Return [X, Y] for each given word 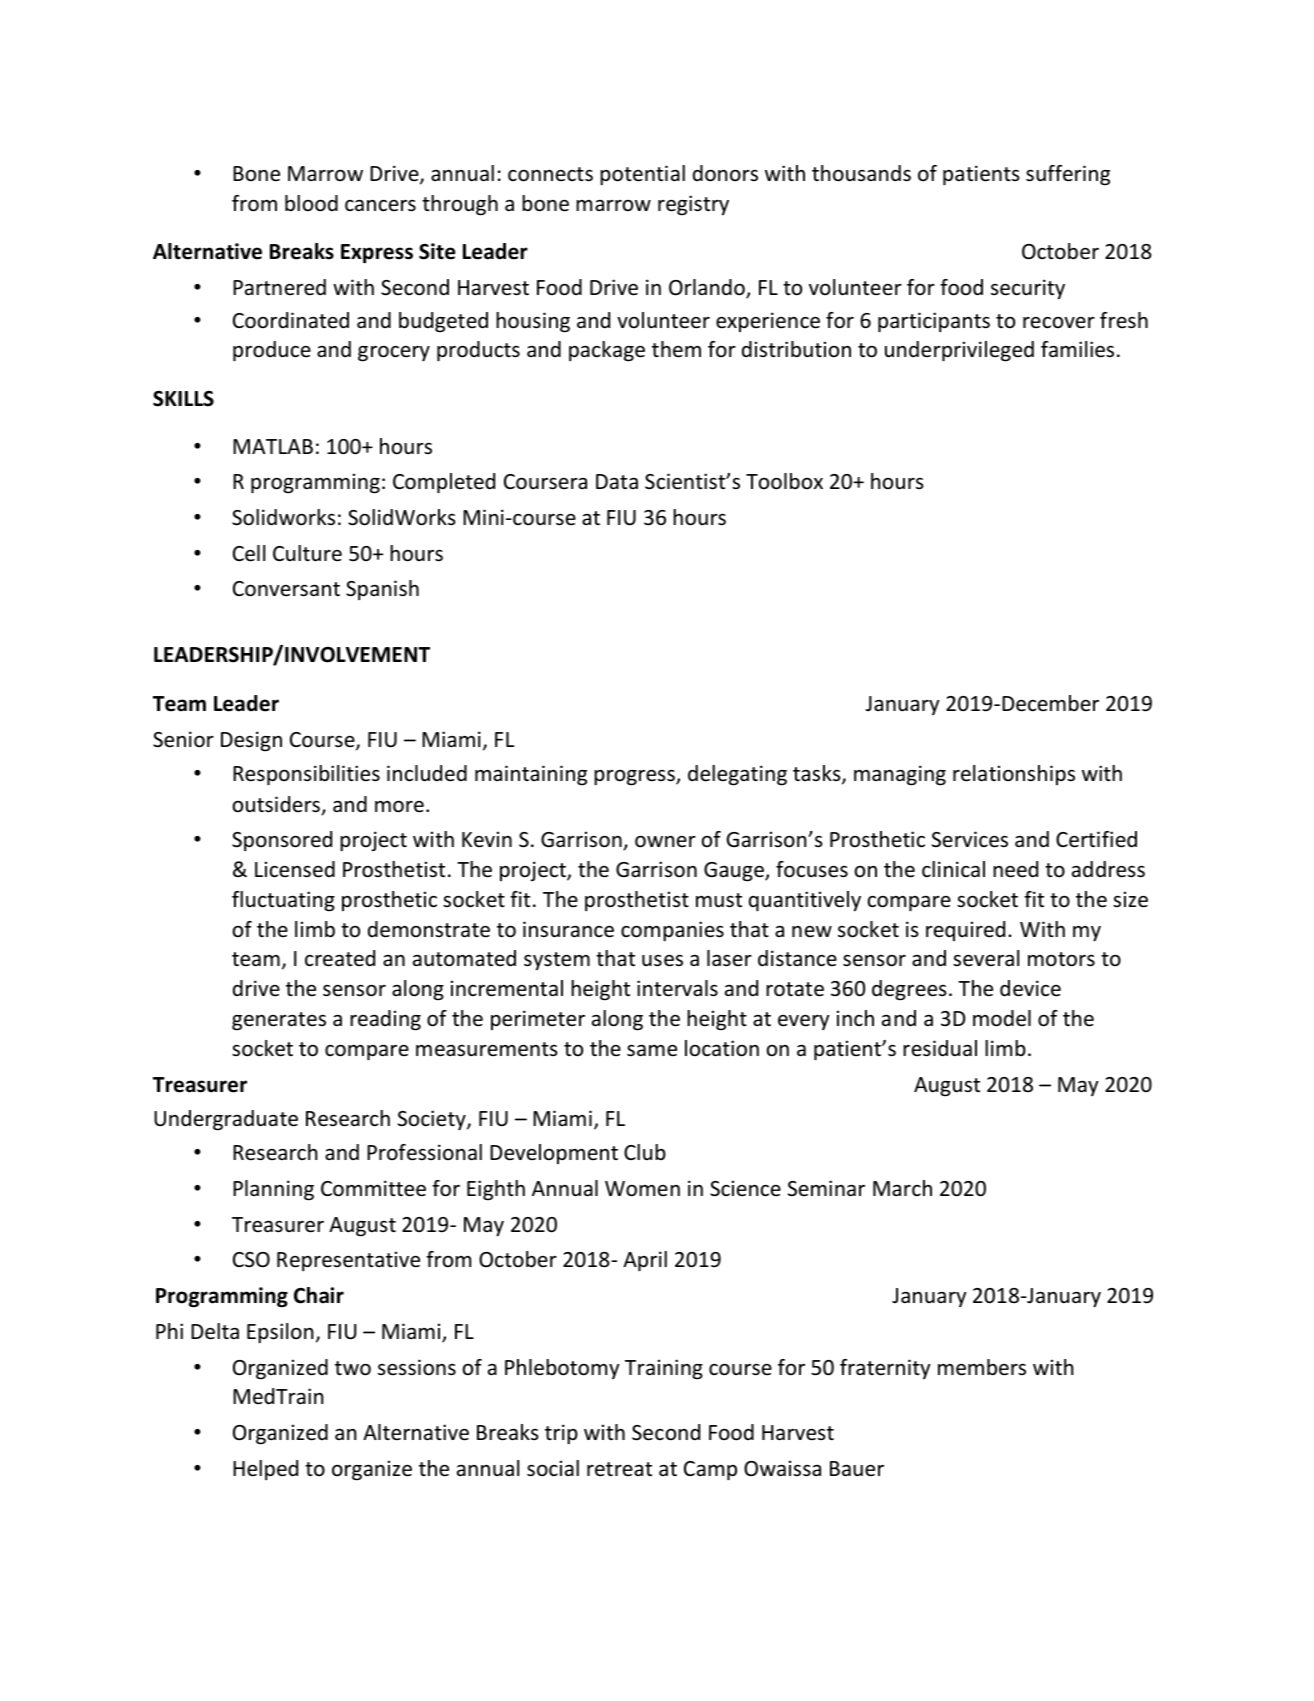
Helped [265, 1470]
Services [970, 839]
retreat [619, 1469]
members [982, 1367]
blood [311, 203]
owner [665, 842]
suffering [1068, 175]
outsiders [277, 805]
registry [693, 205]
